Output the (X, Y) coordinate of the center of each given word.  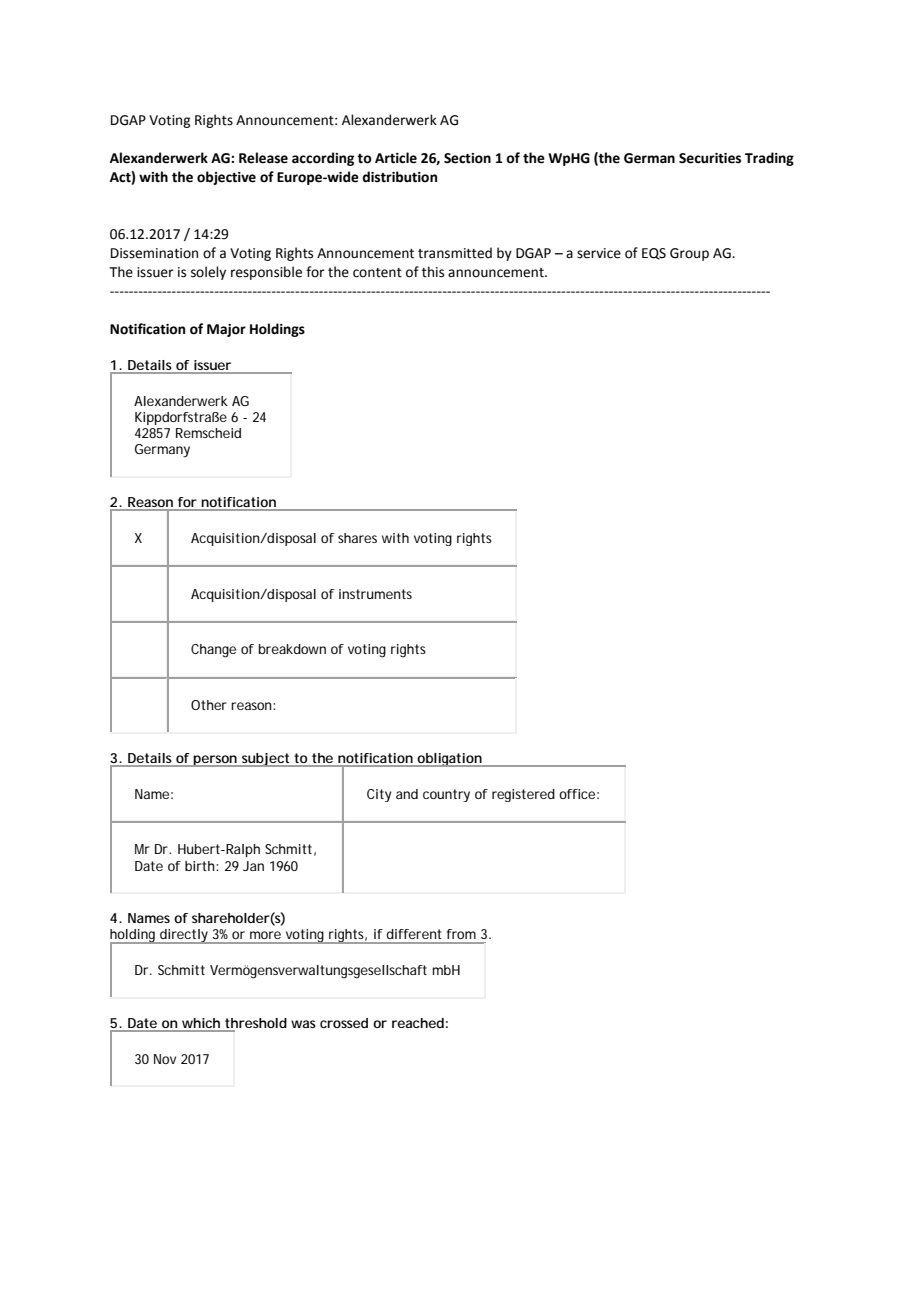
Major (226, 330)
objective (226, 178)
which (201, 1023)
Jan (253, 866)
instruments (375, 594)
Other (209, 705)
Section (467, 158)
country (446, 795)
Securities (710, 158)
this (433, 272)
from (461, 934)
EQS (654, 254)
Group (689, 254)
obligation (449, 760)
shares (357, 538)
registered (523, 795)
